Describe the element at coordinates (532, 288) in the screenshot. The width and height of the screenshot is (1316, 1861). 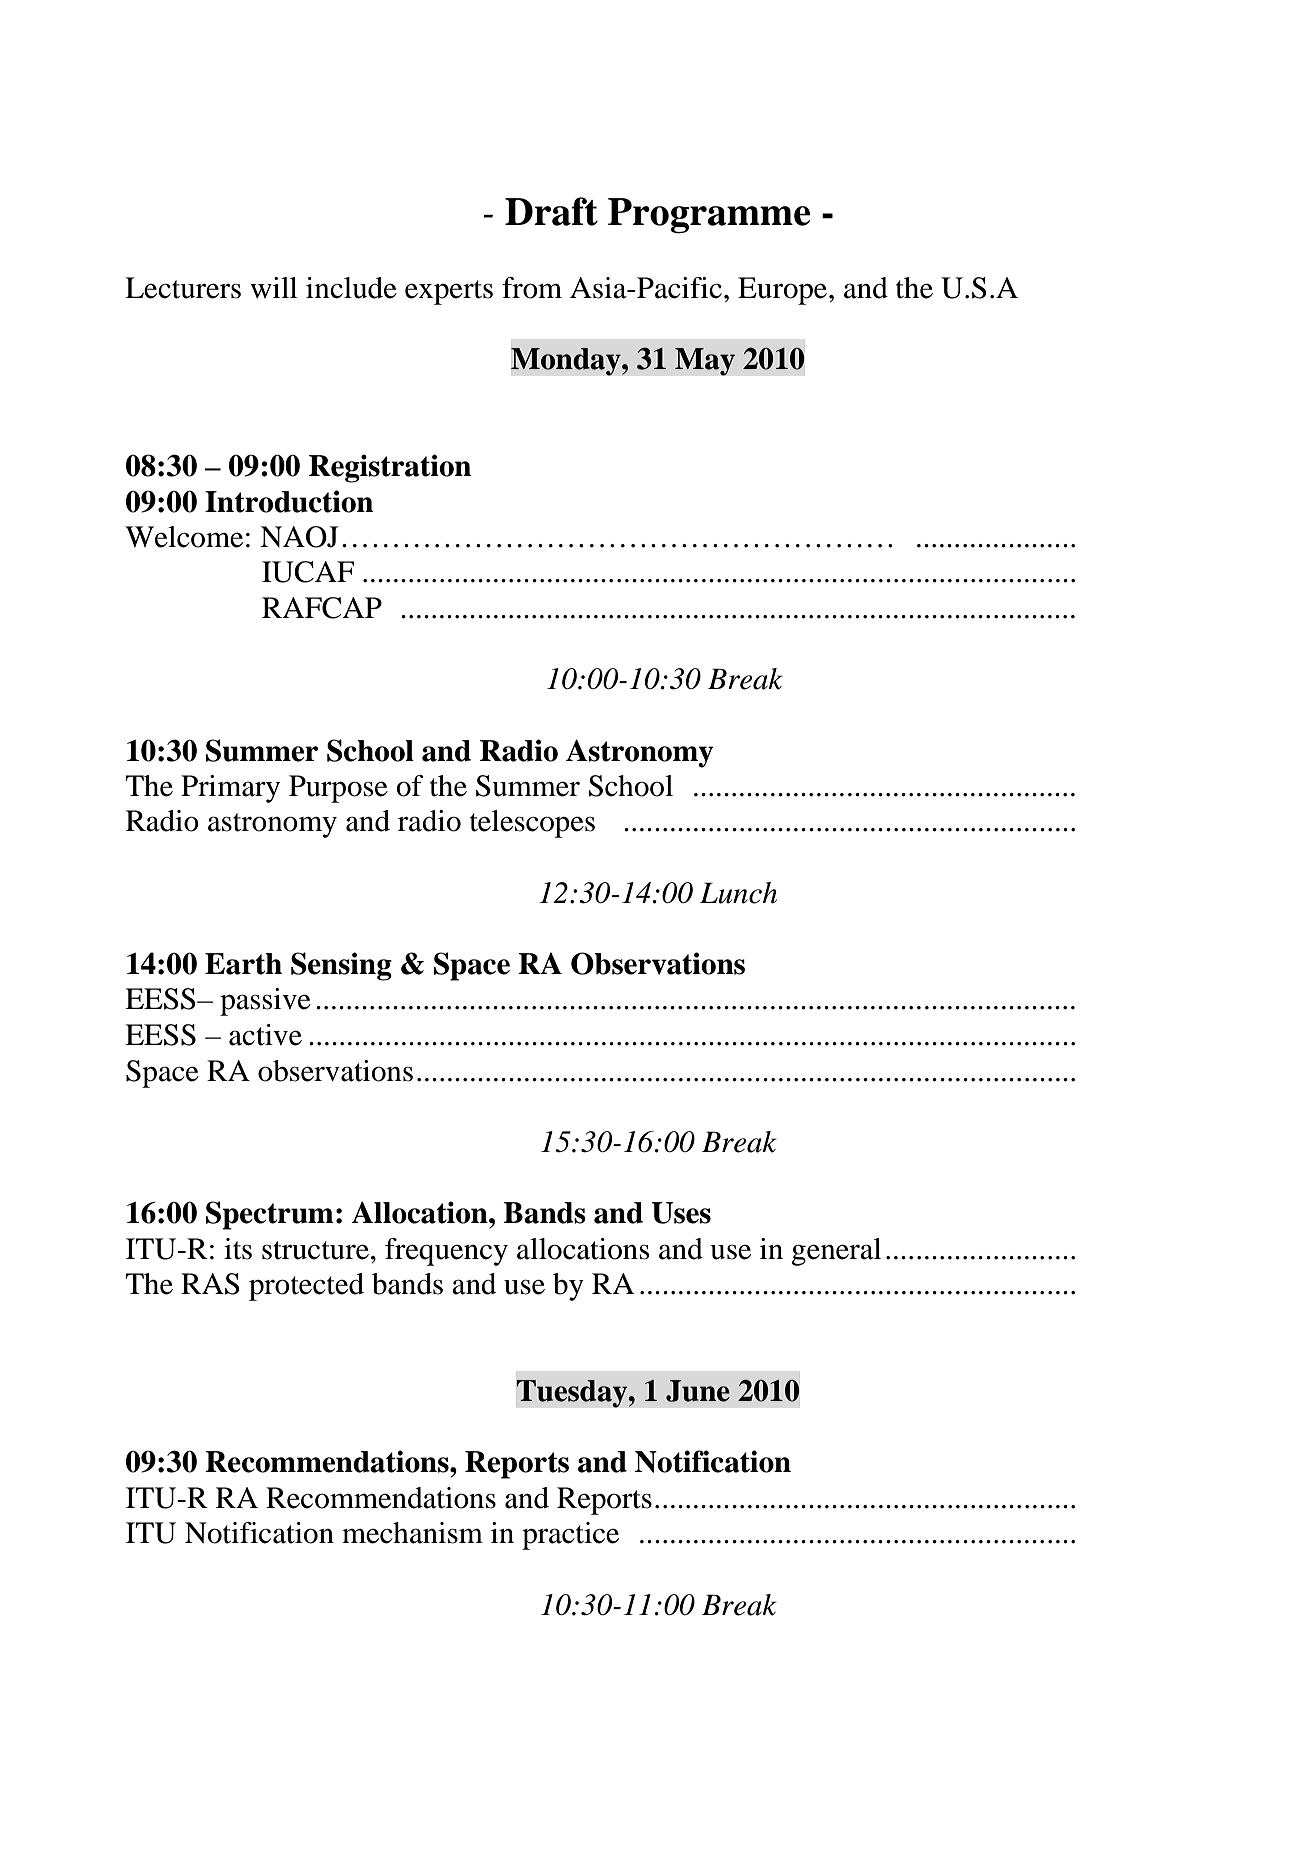
I see `from` at that location.
